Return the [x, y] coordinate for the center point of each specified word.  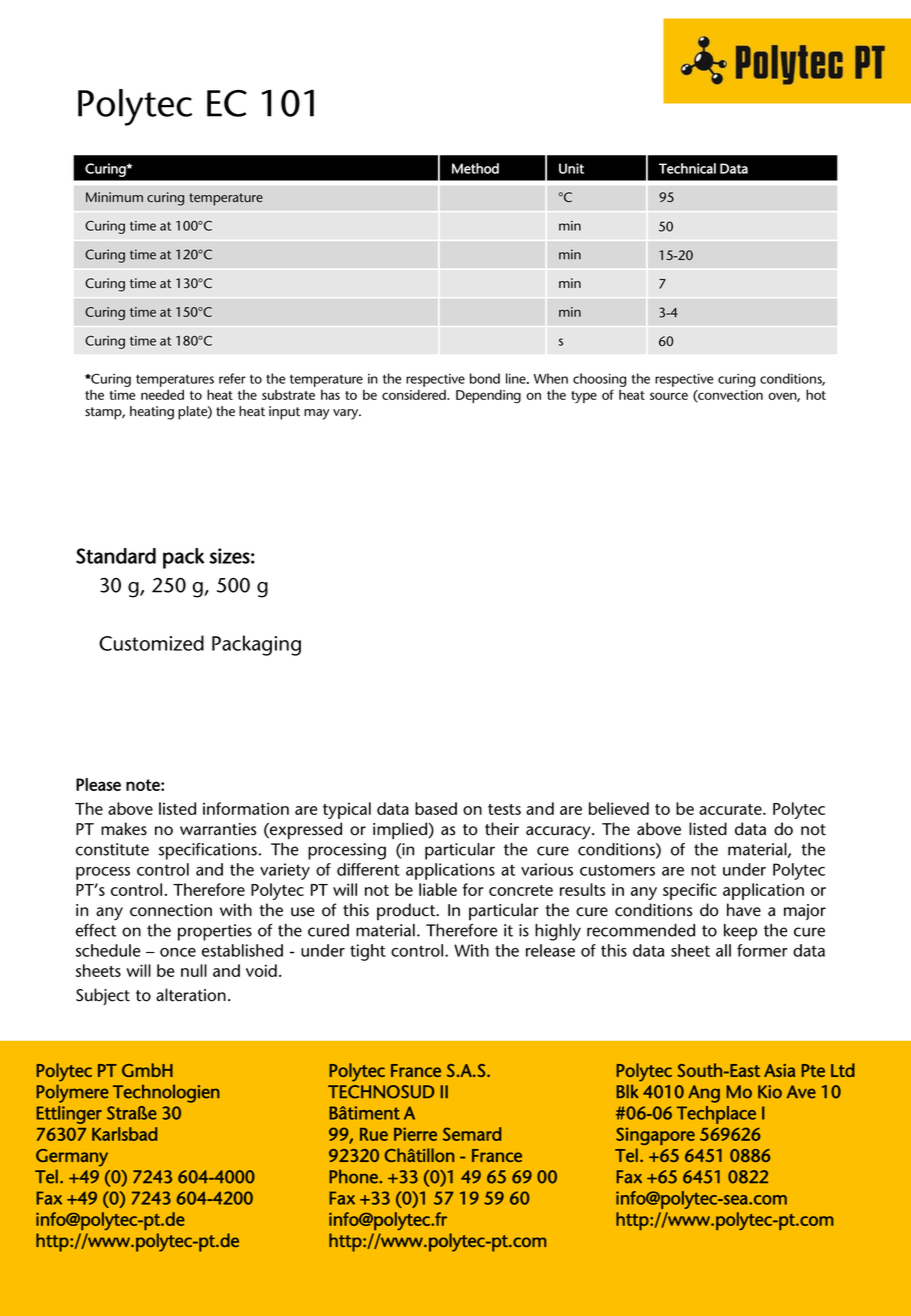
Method [475, 168]
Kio [770, 1092]
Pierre [415, 1134]
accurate [731, 809]
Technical [687, 168]
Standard [116, 556]
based [436, 808]
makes [124, 829]
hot [816, 394]
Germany [72, 1158]
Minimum [114, 197]
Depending [488, 396]
